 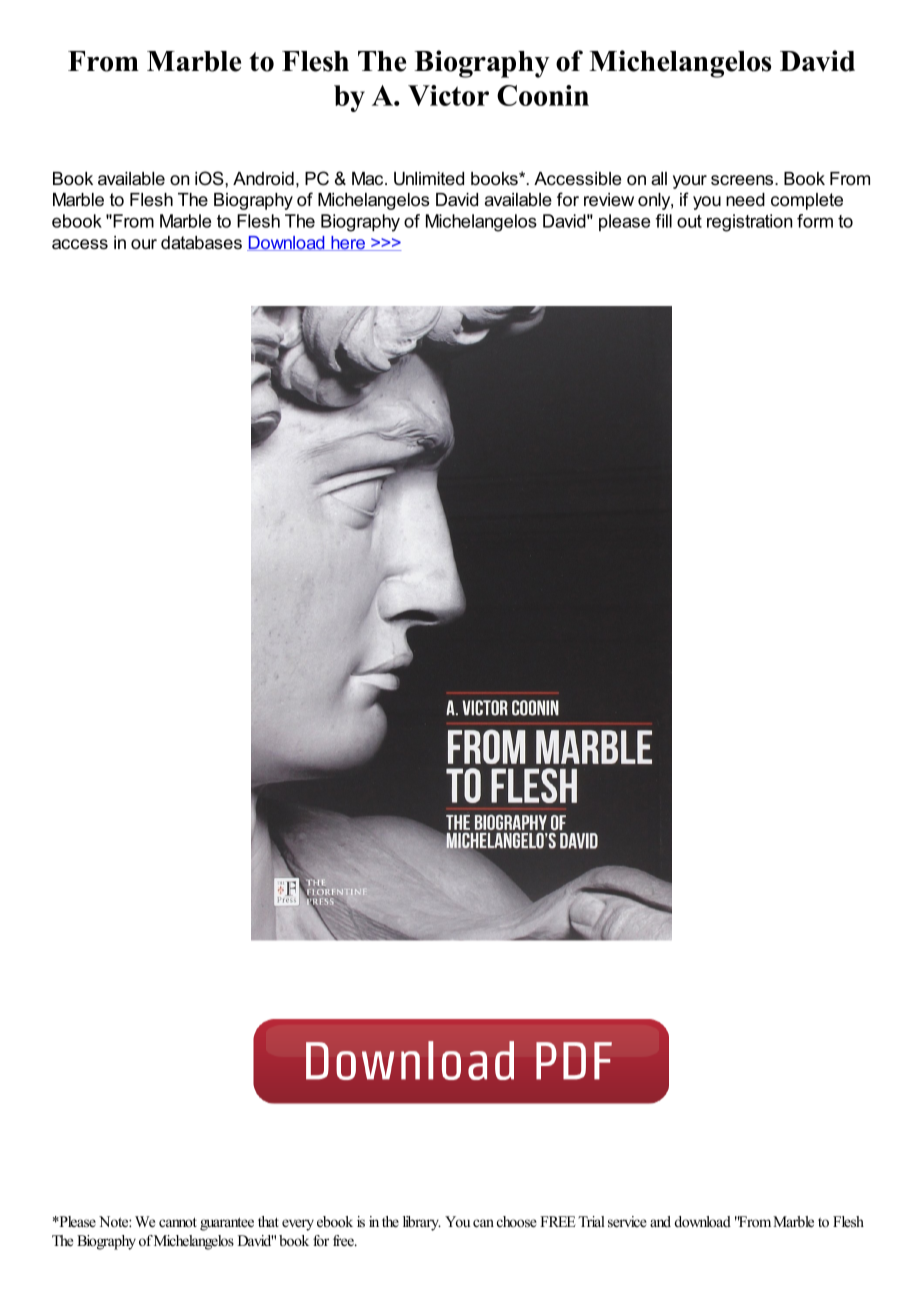 I want to click on here, so click(x=348, y=243).
